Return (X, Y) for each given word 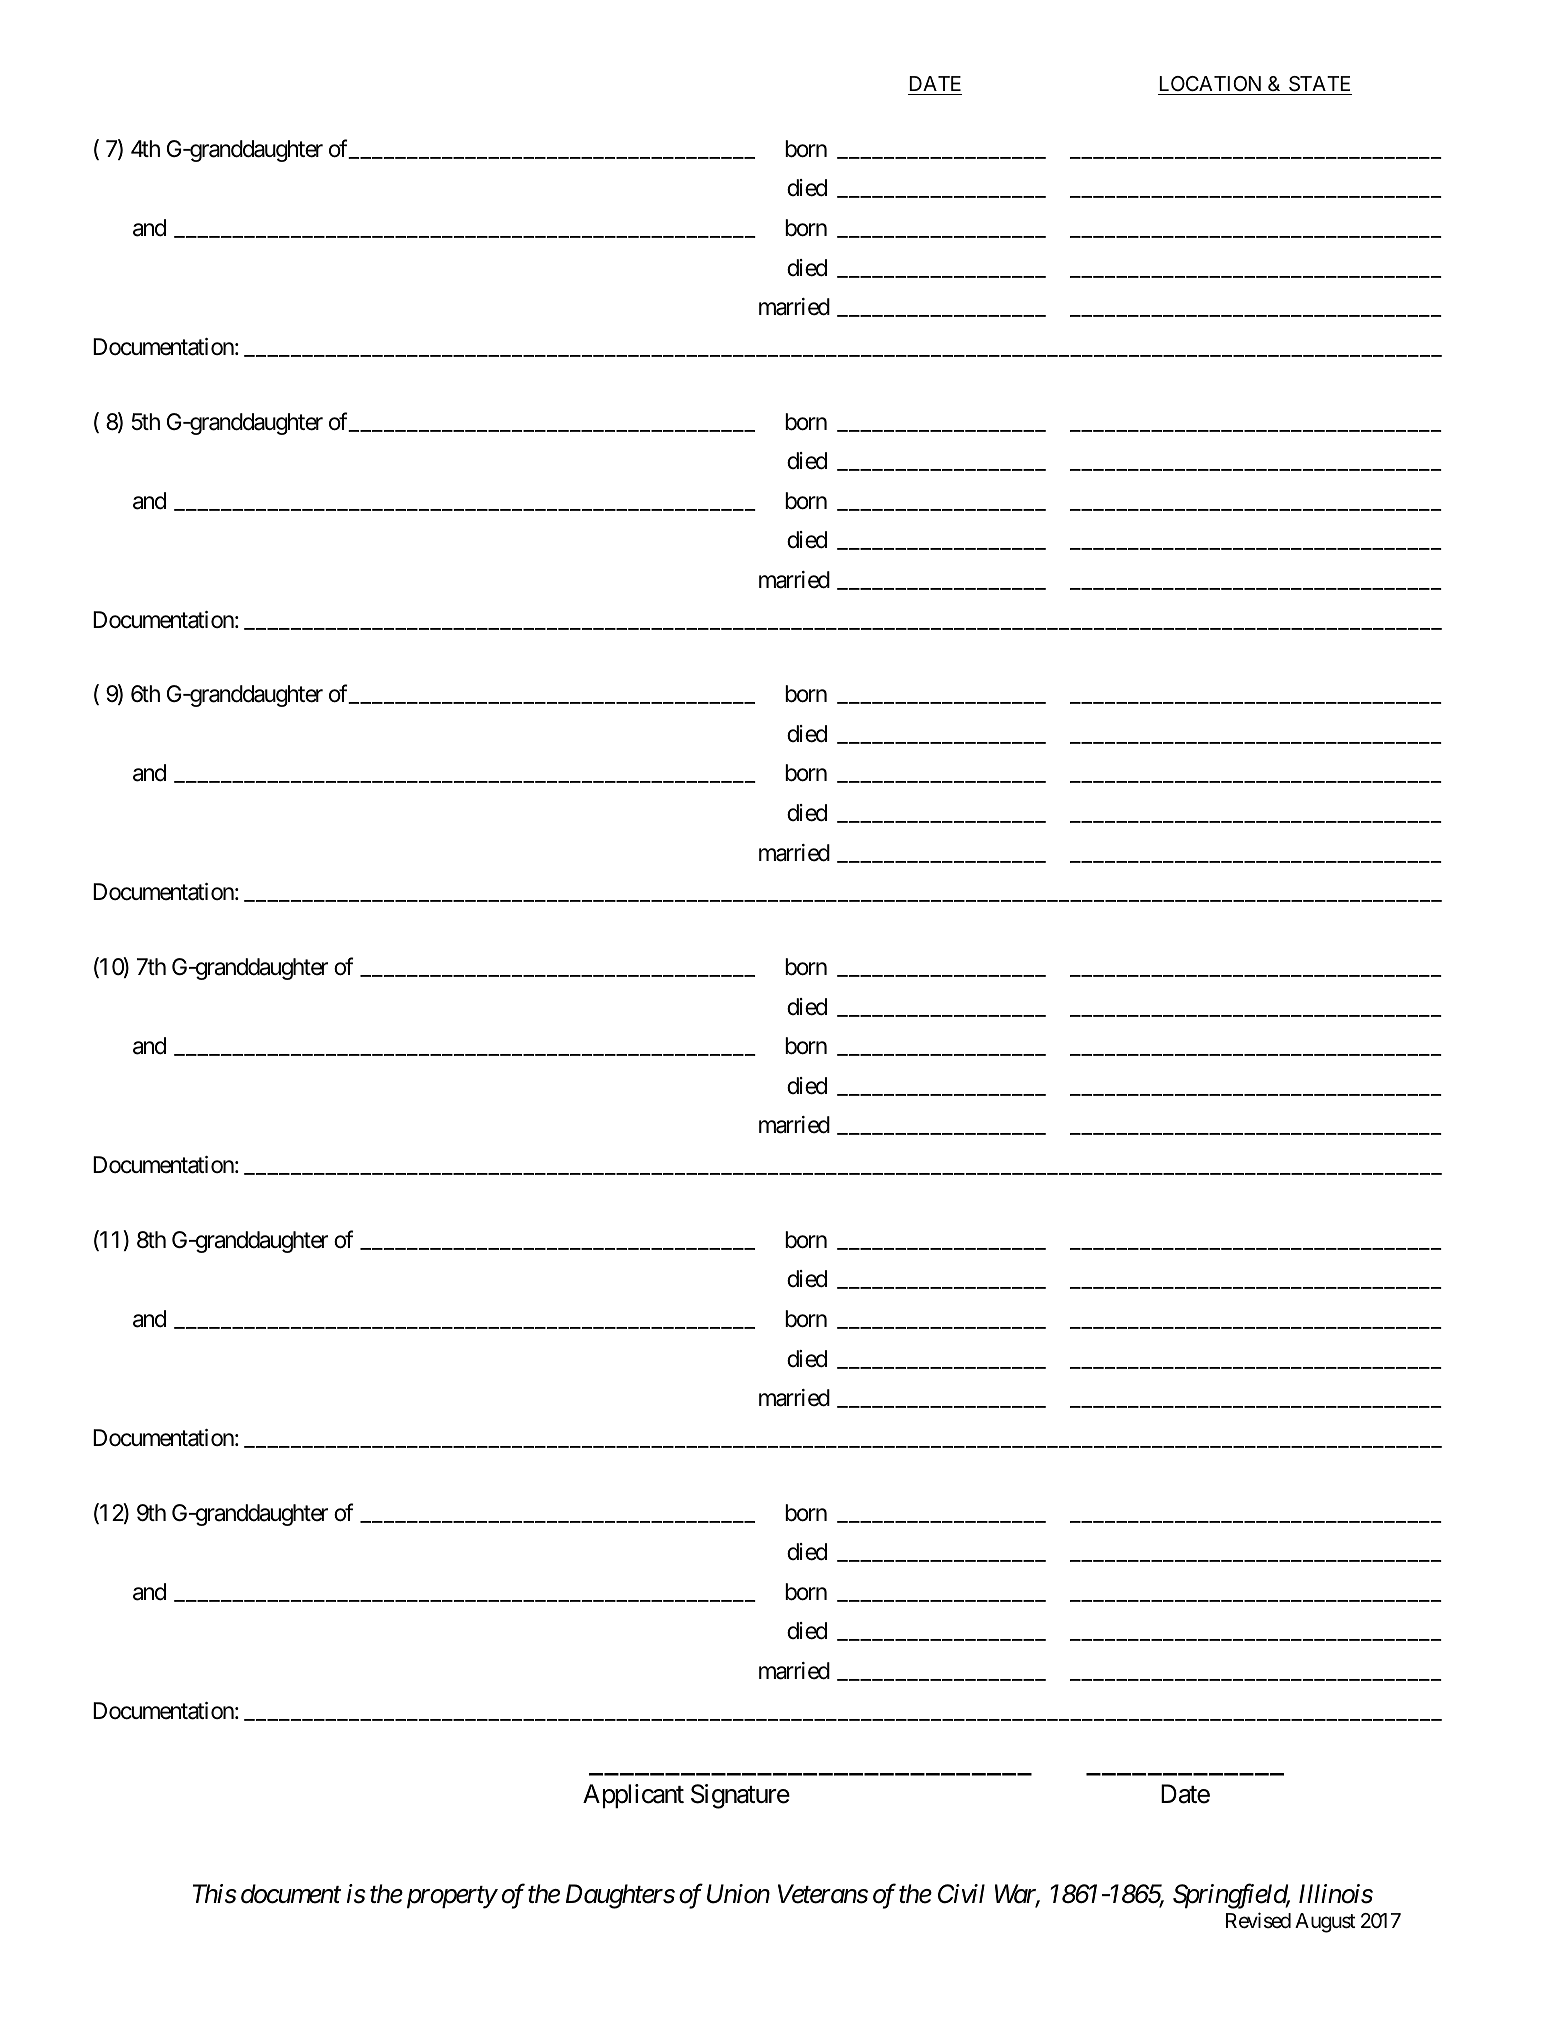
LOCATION (1211, 85)
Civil (961, 1894)
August (1325, 1923)
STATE (1319, 85)
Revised (1258, 1920)
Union (738, 1894)
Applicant (633, 1796)
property (452, 1898)
